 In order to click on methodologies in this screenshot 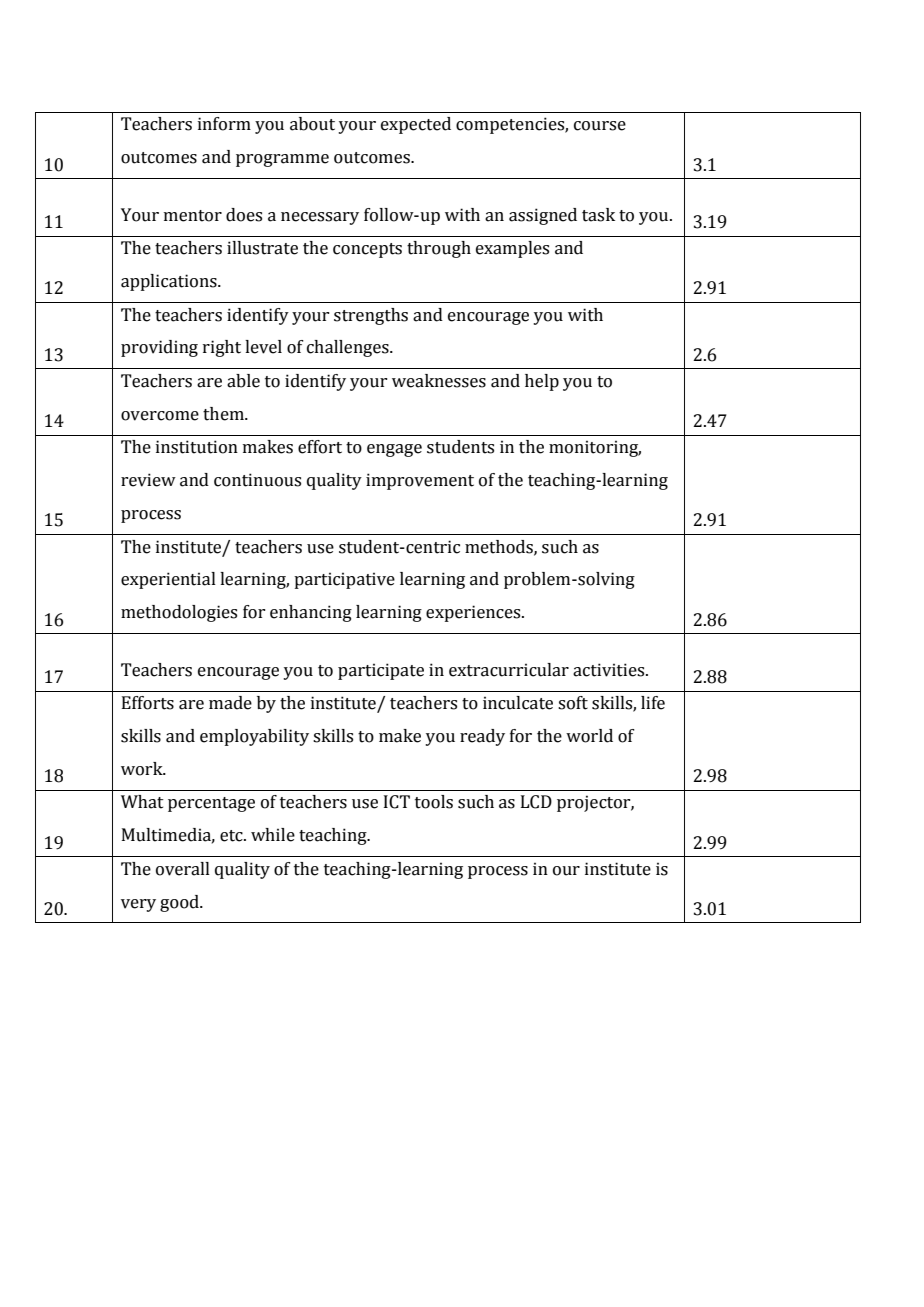, I will do `click(179, 613)`.
